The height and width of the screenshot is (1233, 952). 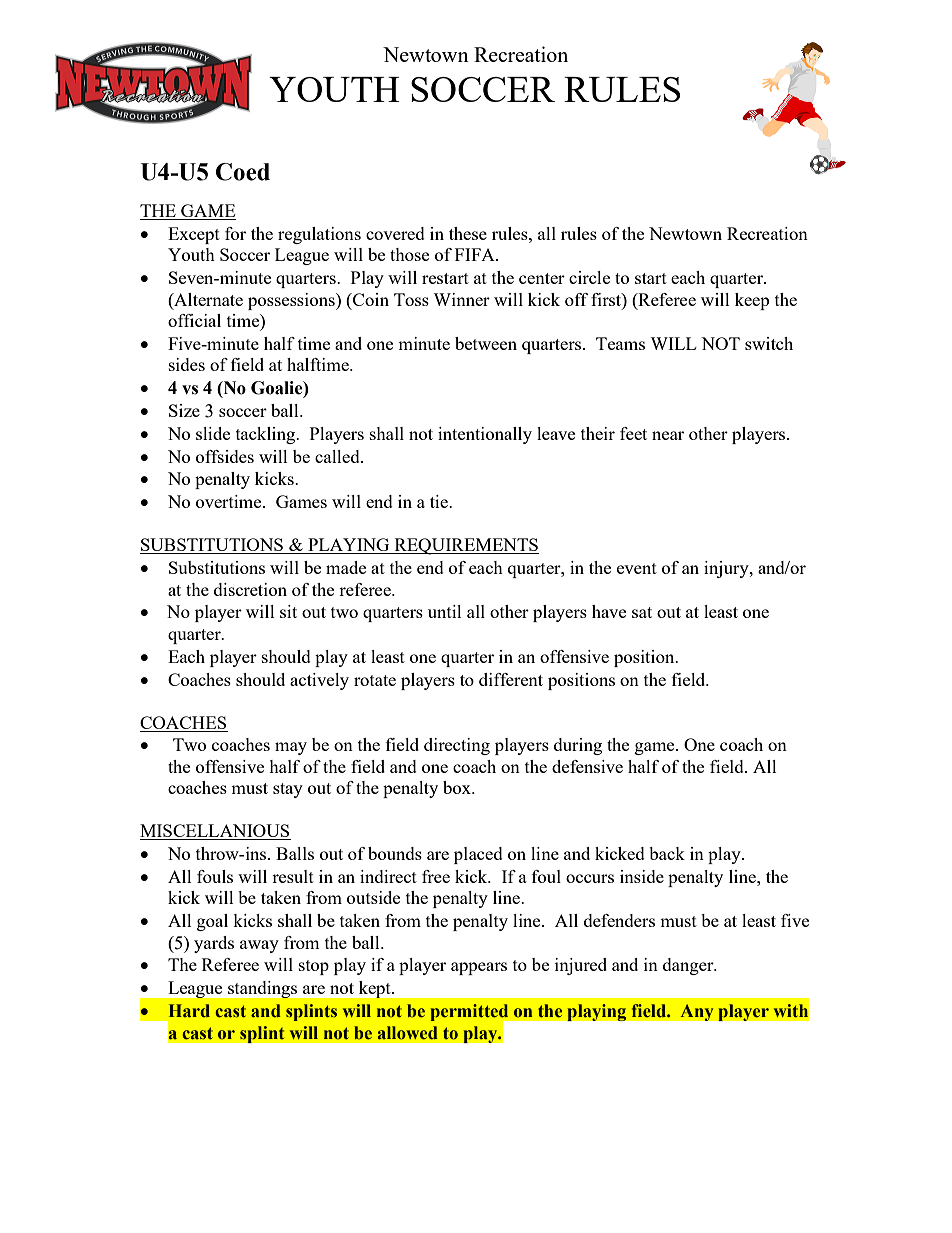 What do you see at coordinates (262, 989) in the screenshot?
I see `standings` at bounding box center [262, 989].
